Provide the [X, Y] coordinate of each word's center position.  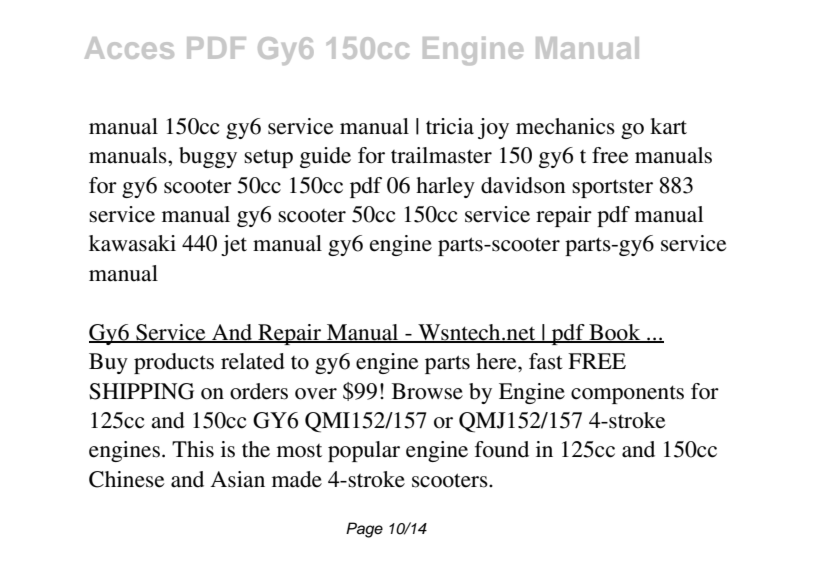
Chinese [127, 479]
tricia [450, 126]
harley [445, 187]
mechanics [565, 126]
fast [546, 361]
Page [364, 530]
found [502, 449]
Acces [129, 48]
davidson [523, 185]
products [174, 363]
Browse [427, 391]
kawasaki [132, 243]
